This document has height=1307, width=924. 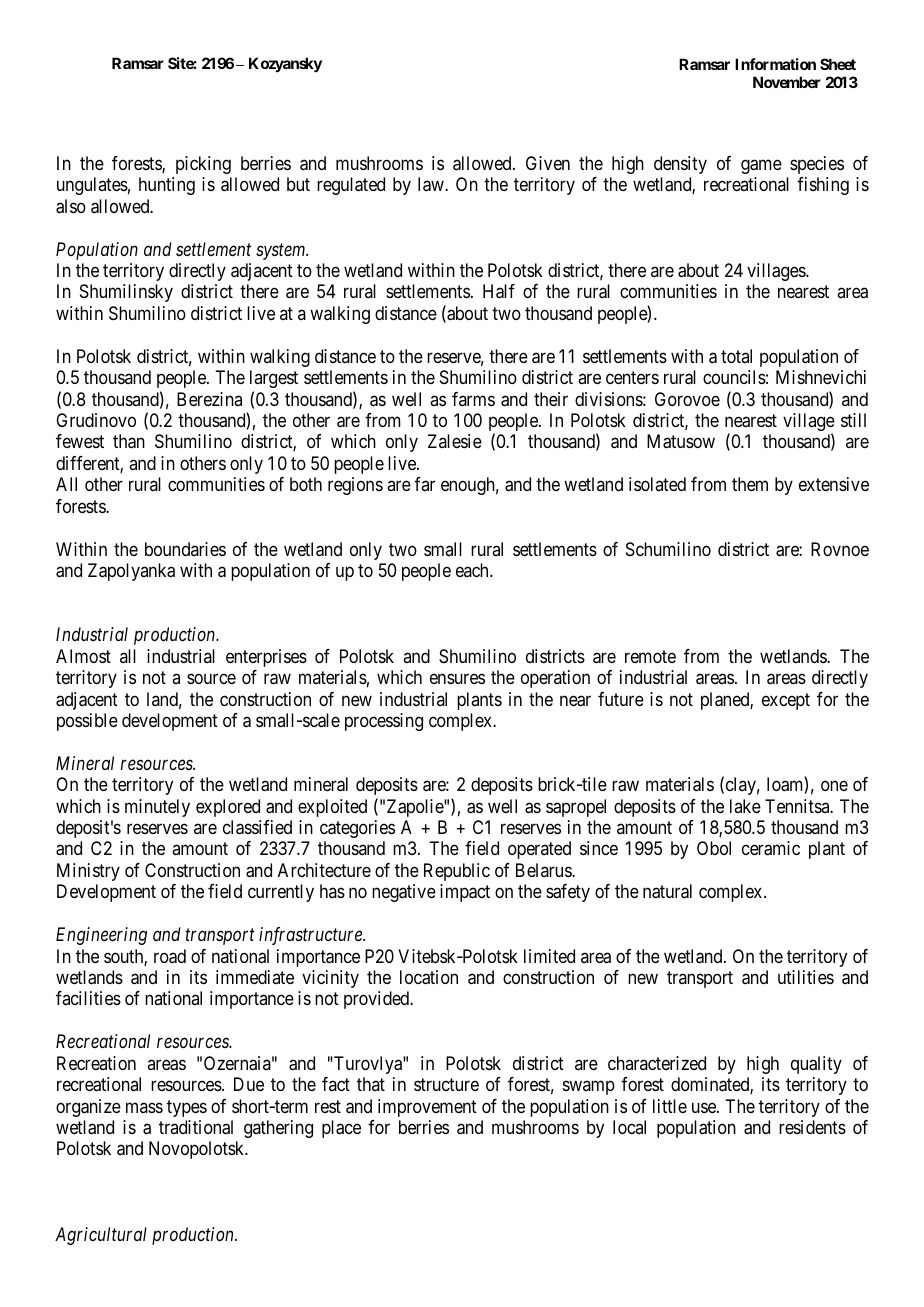 What do you see at coordinates (432, 184) in the document?
I see `law` at bounding box center [432, 184].
